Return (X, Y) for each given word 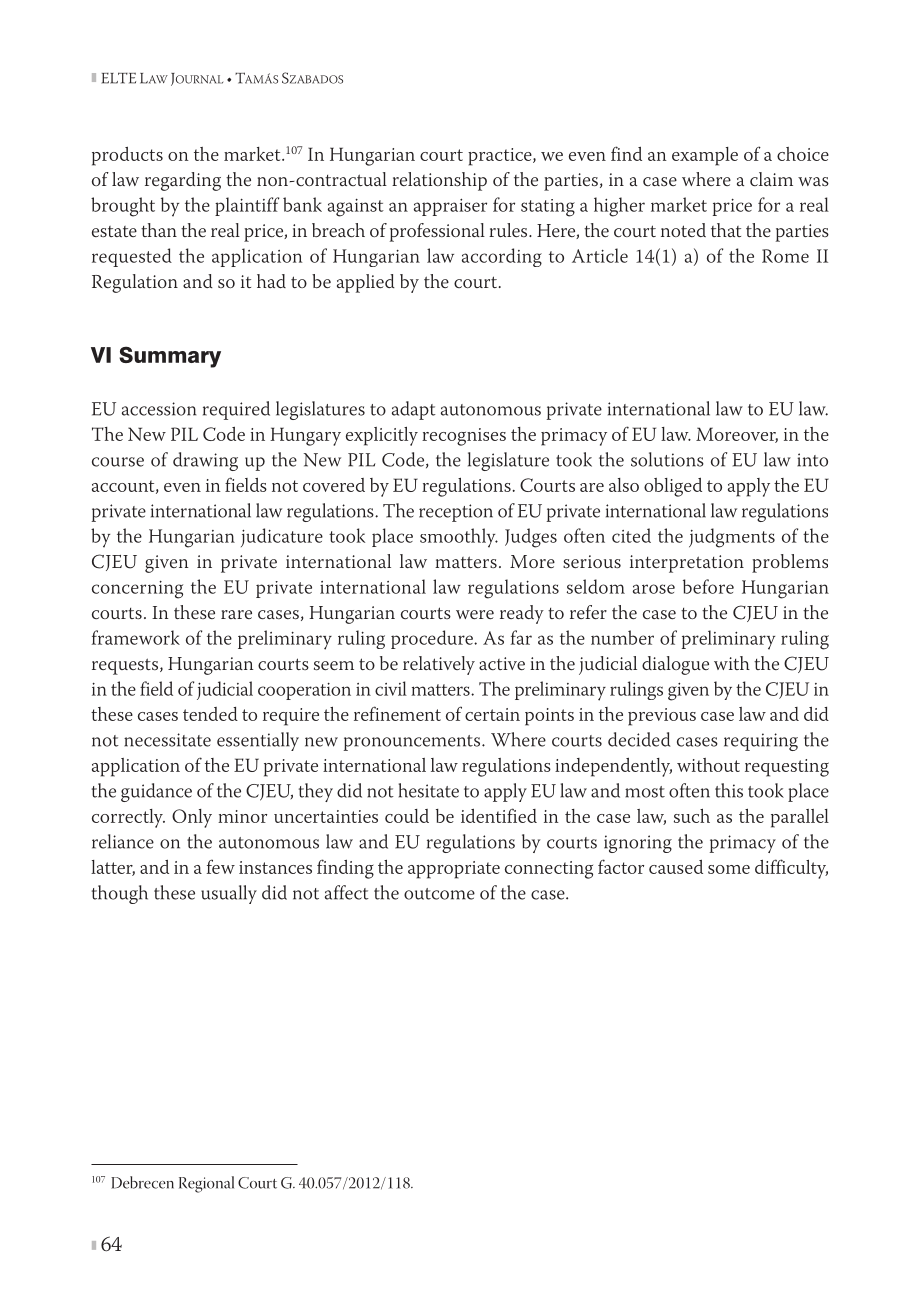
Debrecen (142, 1182)
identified (499, 815)
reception (456, 513)
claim (771, 179)
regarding (183, 181)
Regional (206, 1184)
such (692, 816)
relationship (439, 181)
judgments (732, 538)
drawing (205, 461)
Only (192, 818)
